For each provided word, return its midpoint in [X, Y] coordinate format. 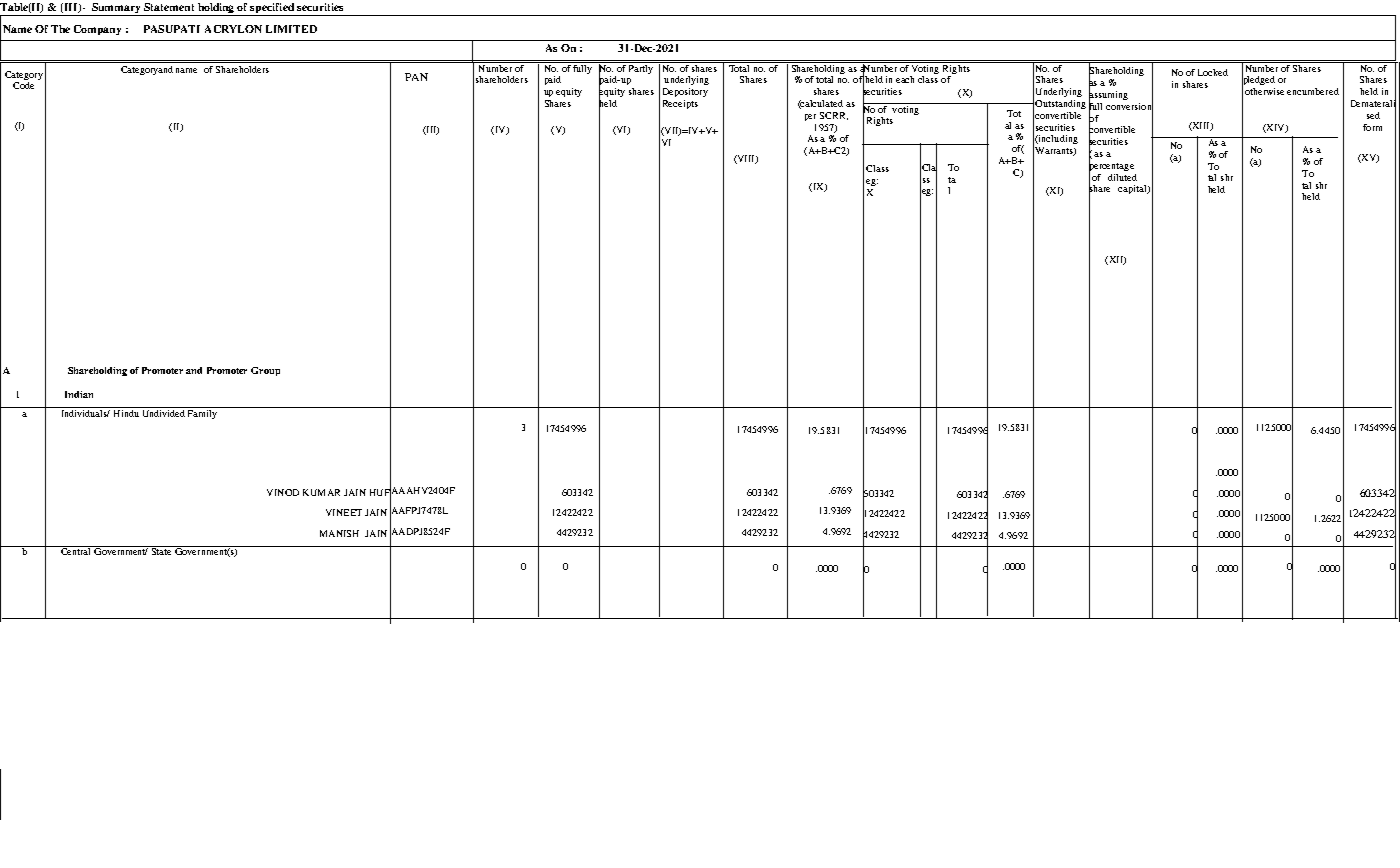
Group [265, 371]
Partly [641, 68]
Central [76, 550]
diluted [1122, 177]
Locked [1213, 72]
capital [1133, 189]
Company [97, 30]
